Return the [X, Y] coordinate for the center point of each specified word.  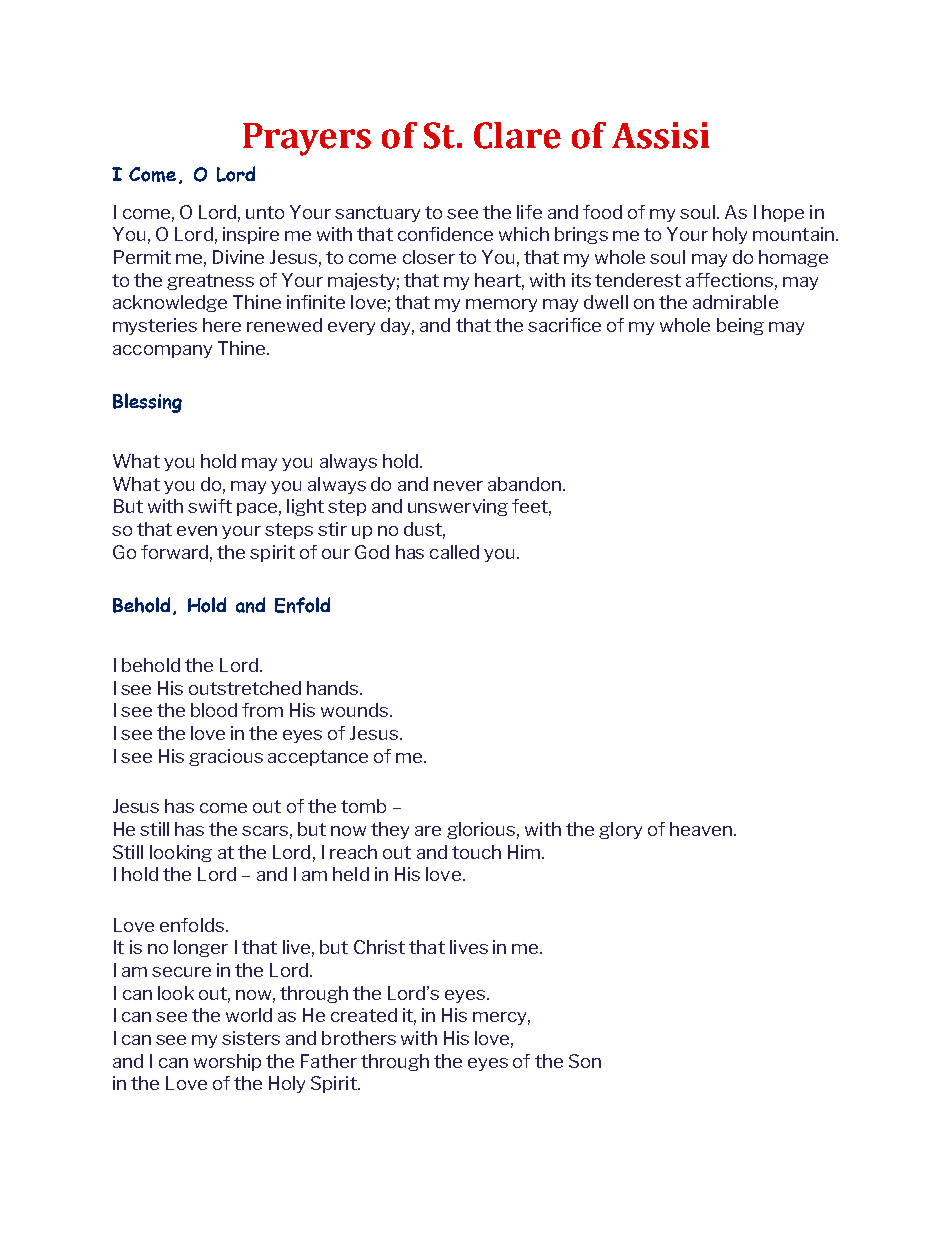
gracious [226, 757]
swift [210, 506]
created [364, 1015]
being [740, 326]
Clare [517, 135]
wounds [356, 710]
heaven [701, 829]
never [458, 486]
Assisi [660, 135]
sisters [251, 1038]
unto [265, 212]
